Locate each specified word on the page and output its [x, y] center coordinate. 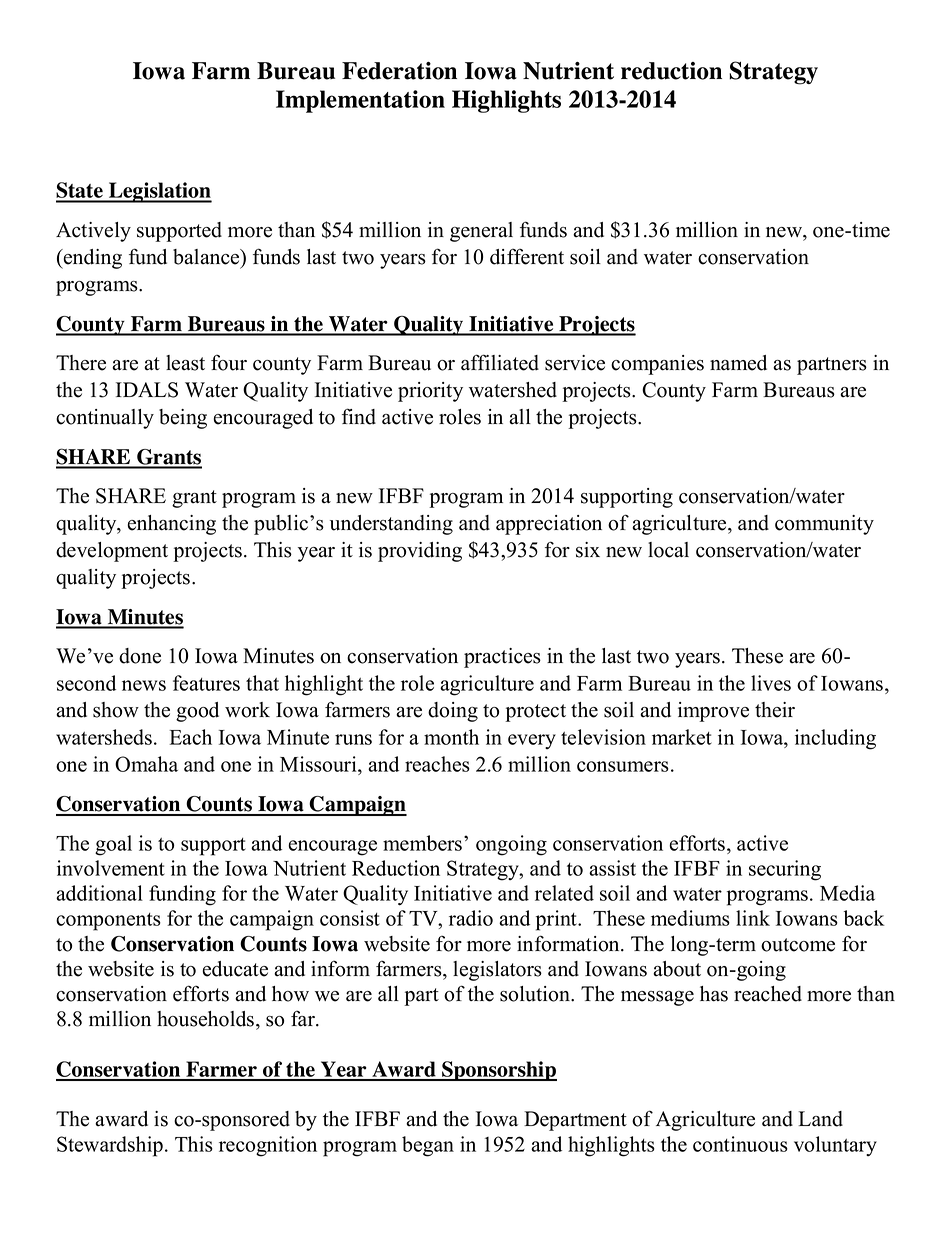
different [527, 257]
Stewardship [110, 1146]
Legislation [159, 192]
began [428, 1146]
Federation [399, 71]
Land [820, 1119]
